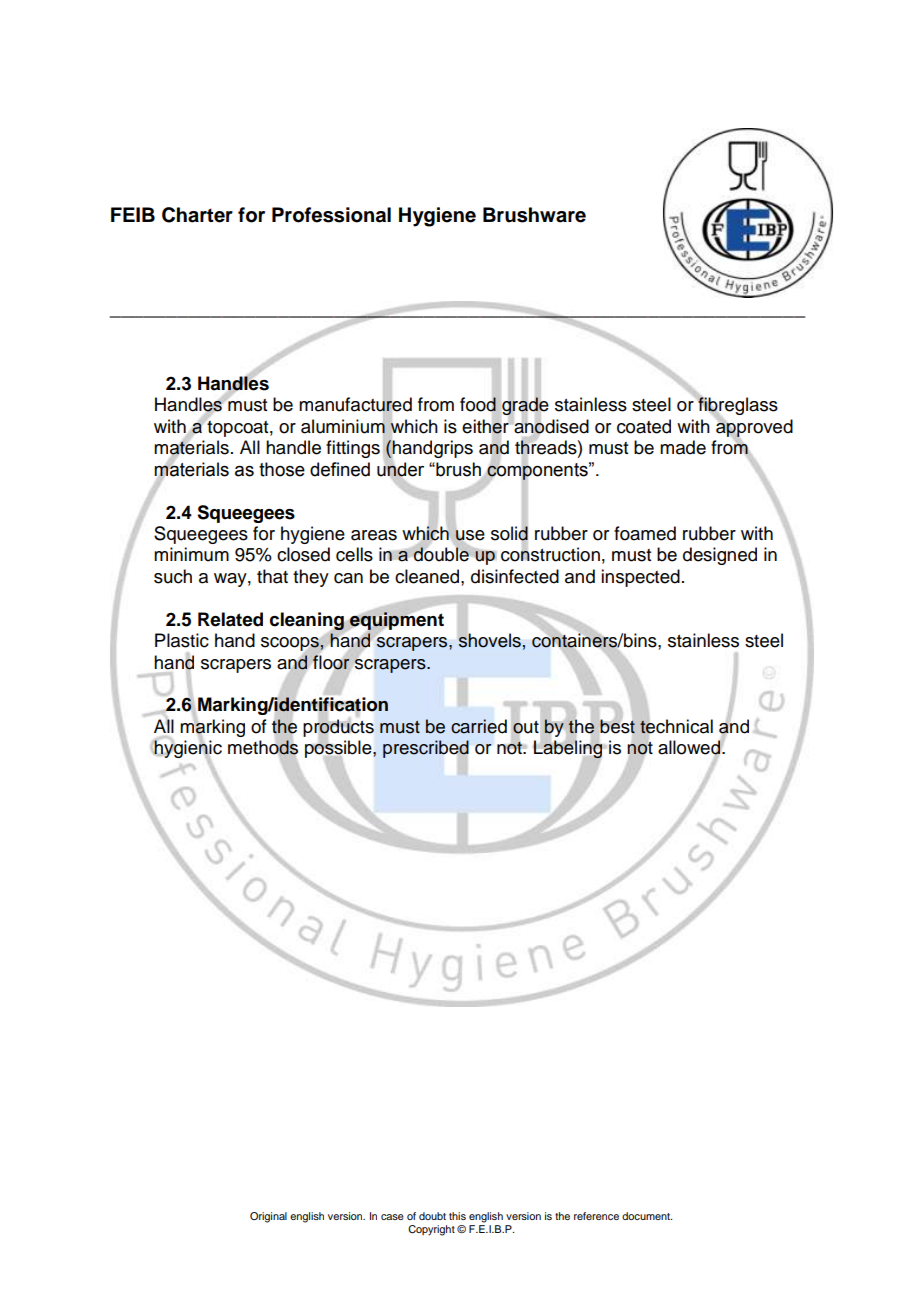  What do you see at coordinates (268, 1217) in the document?
I see `Original` at bounding box center [268, 1217].
